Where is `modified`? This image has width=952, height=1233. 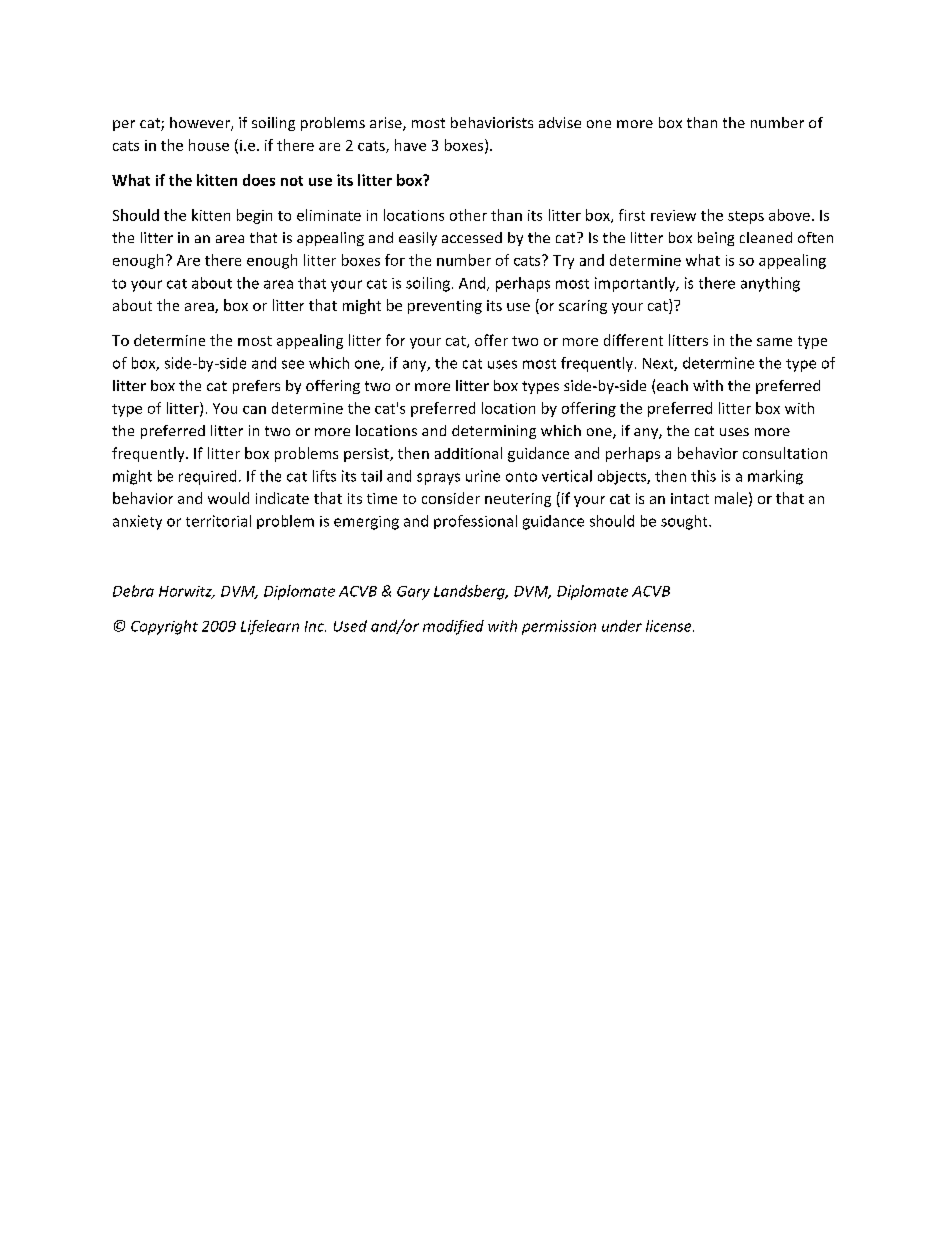
modified is located at coordinates (453, 627).
